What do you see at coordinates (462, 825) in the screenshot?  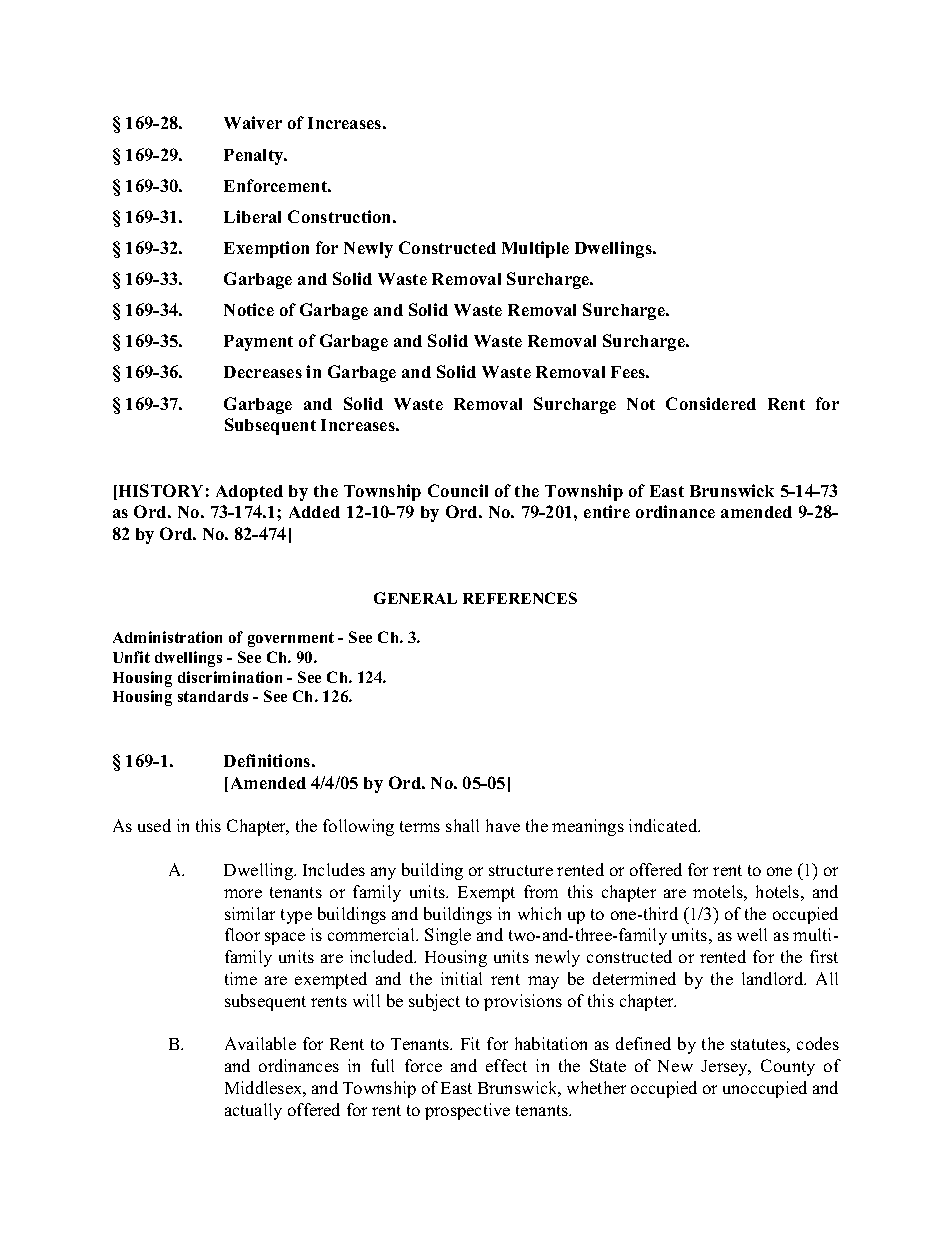 I see `shall` at bounding box center [462, 825].
